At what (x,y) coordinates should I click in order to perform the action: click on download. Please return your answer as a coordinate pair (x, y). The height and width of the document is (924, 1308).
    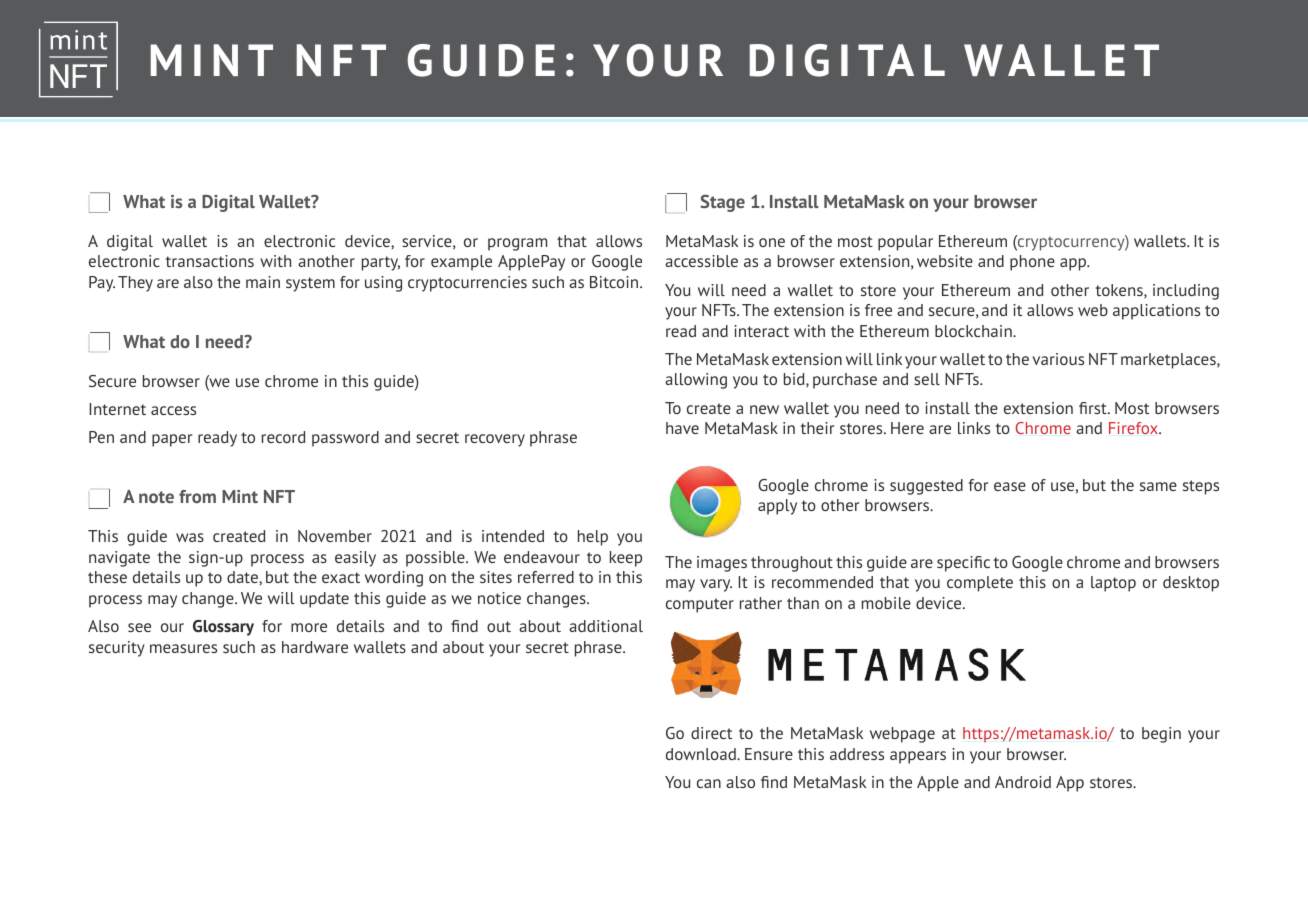
    Looking at the image, I should click on (702, 754).
